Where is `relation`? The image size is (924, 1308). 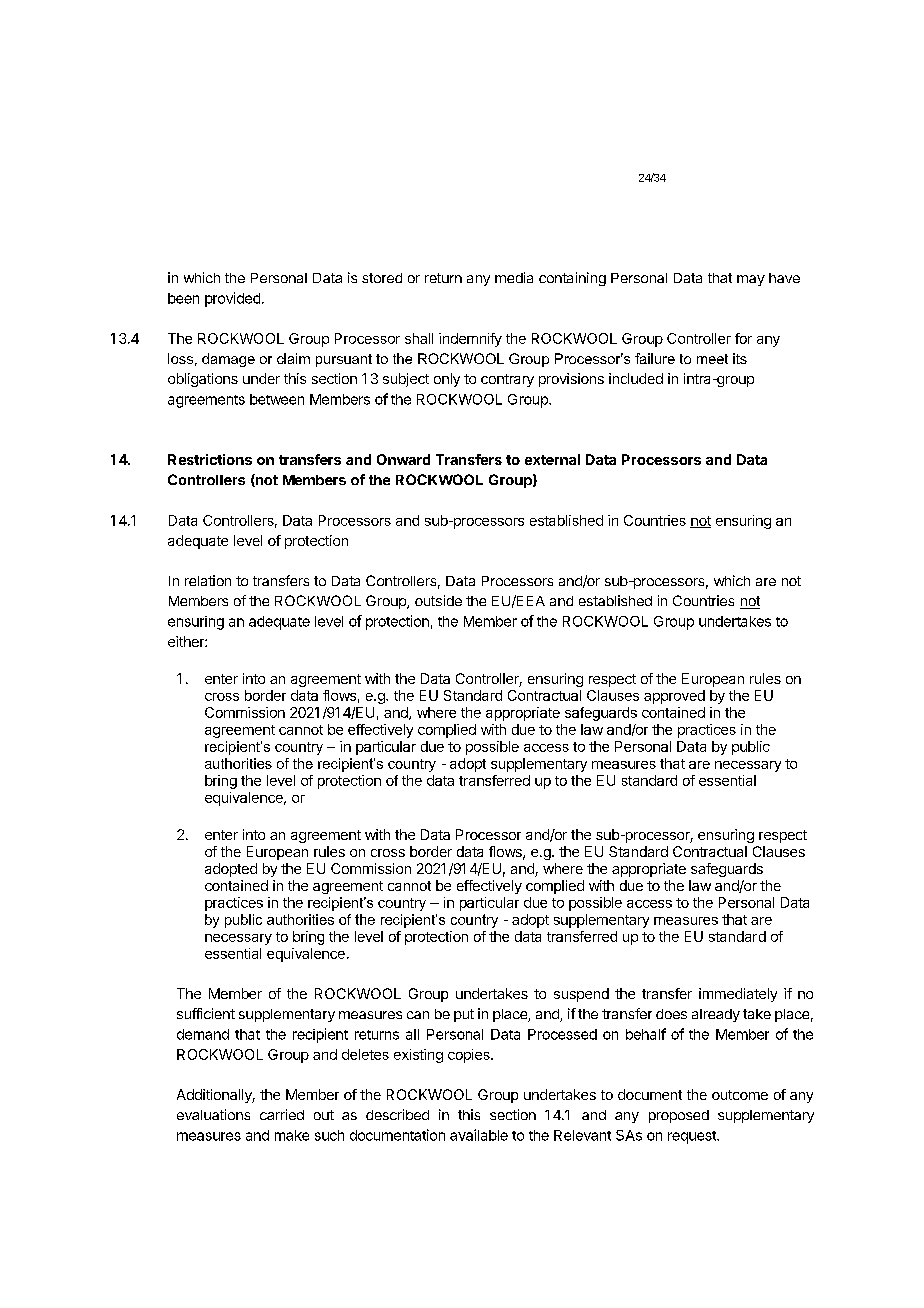 relation is located at coordinates (208, 580).
